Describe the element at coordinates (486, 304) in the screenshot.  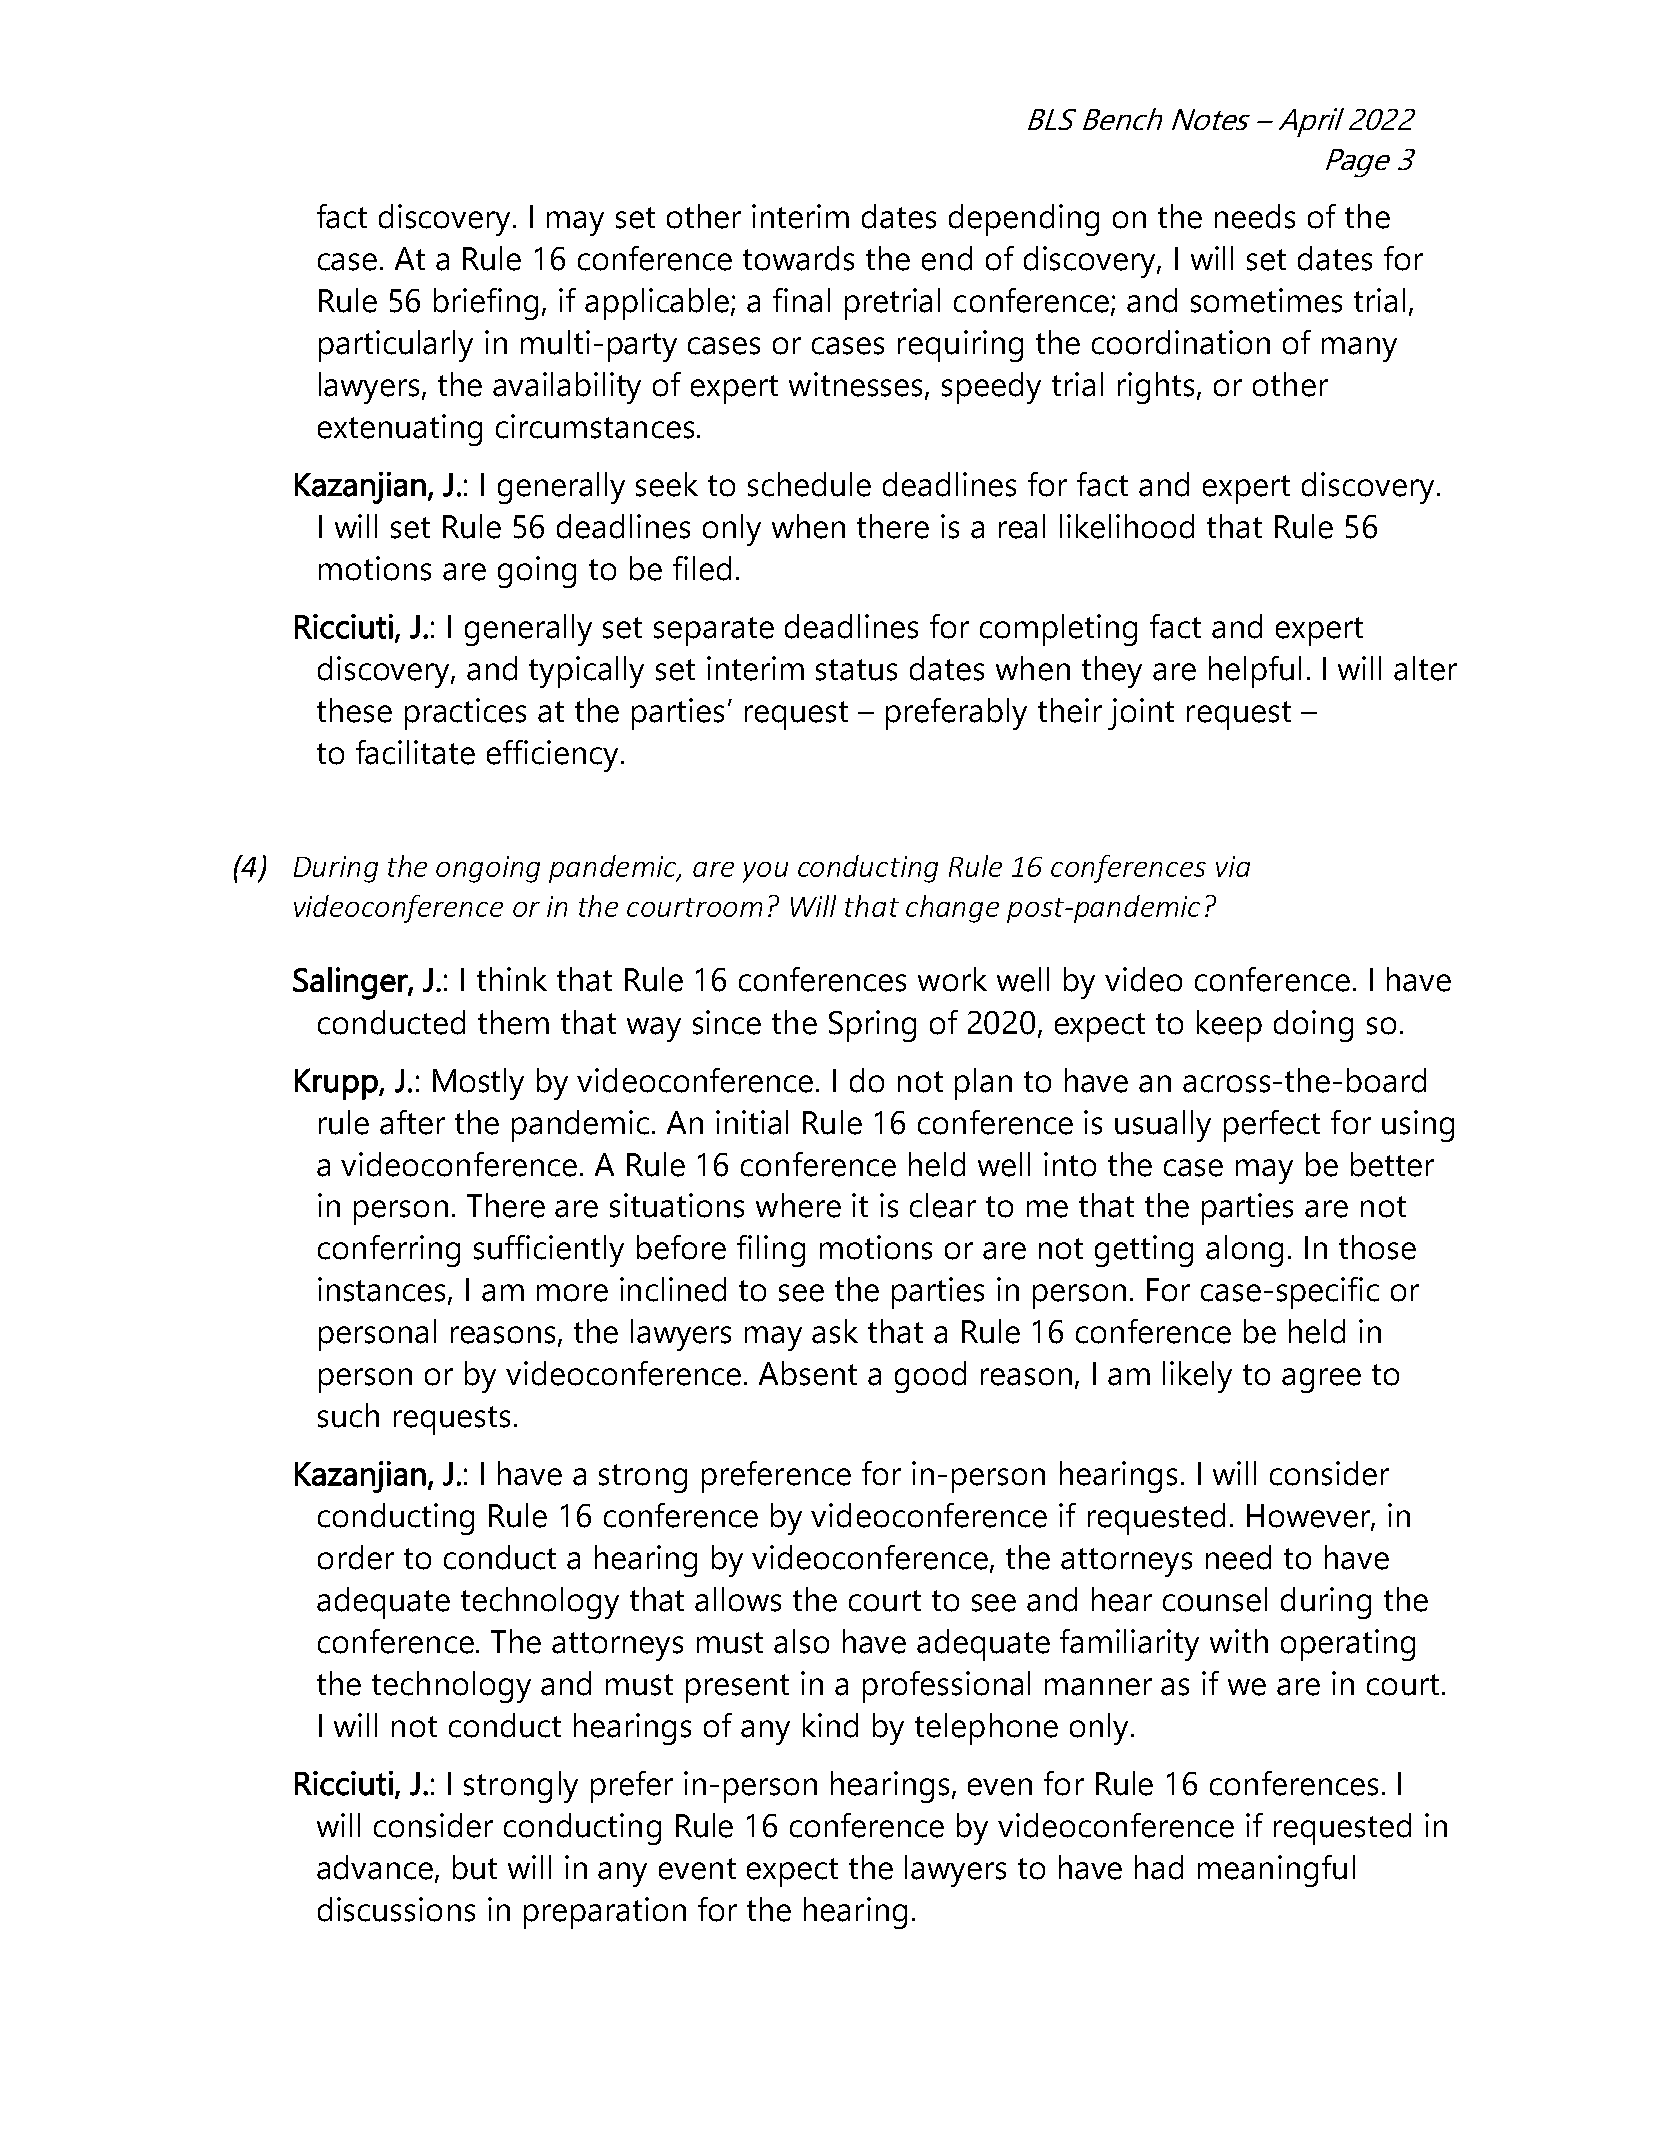
I see `briefing` at that location.
